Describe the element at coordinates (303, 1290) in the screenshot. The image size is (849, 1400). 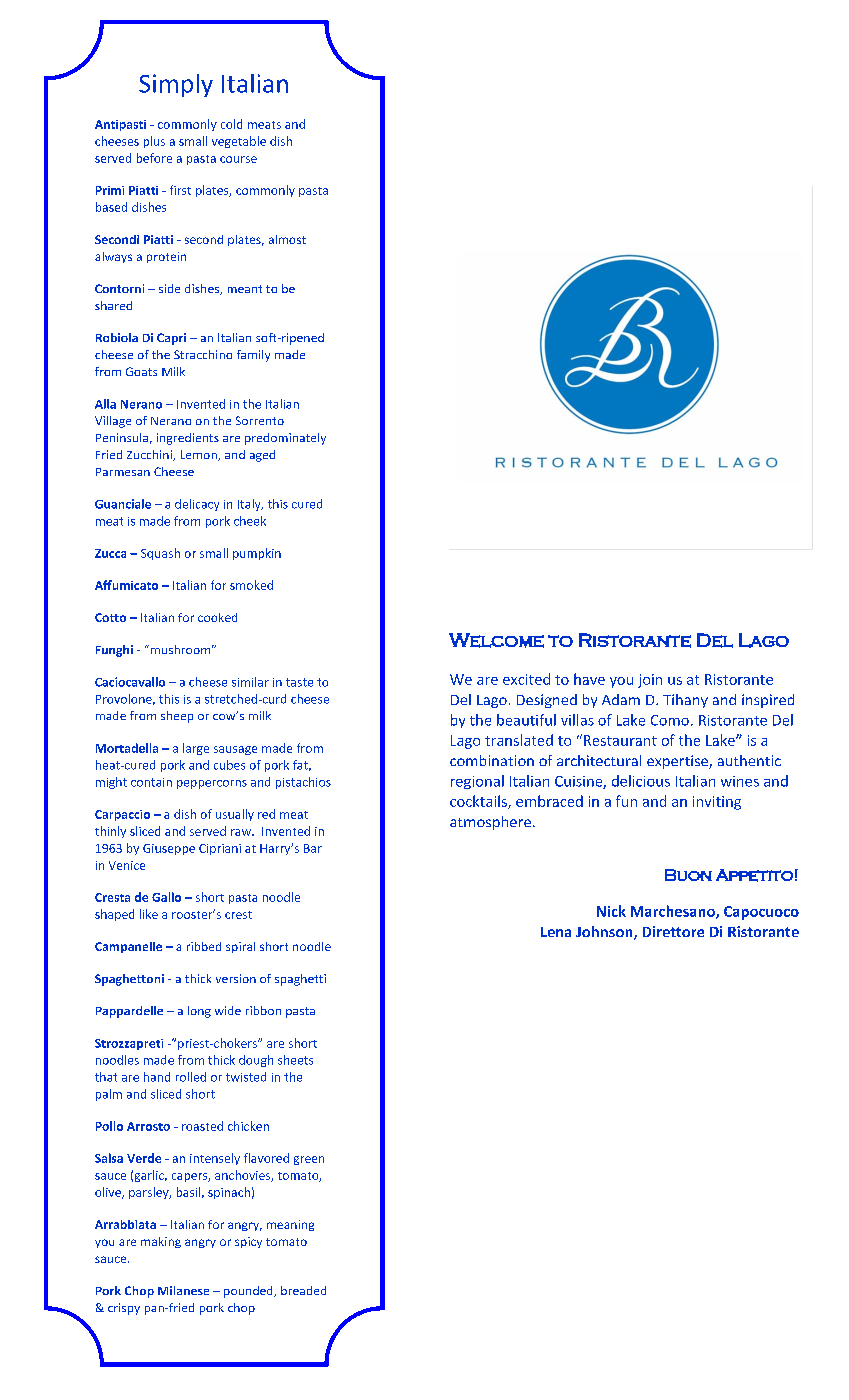
I see `breaded` at that location.
